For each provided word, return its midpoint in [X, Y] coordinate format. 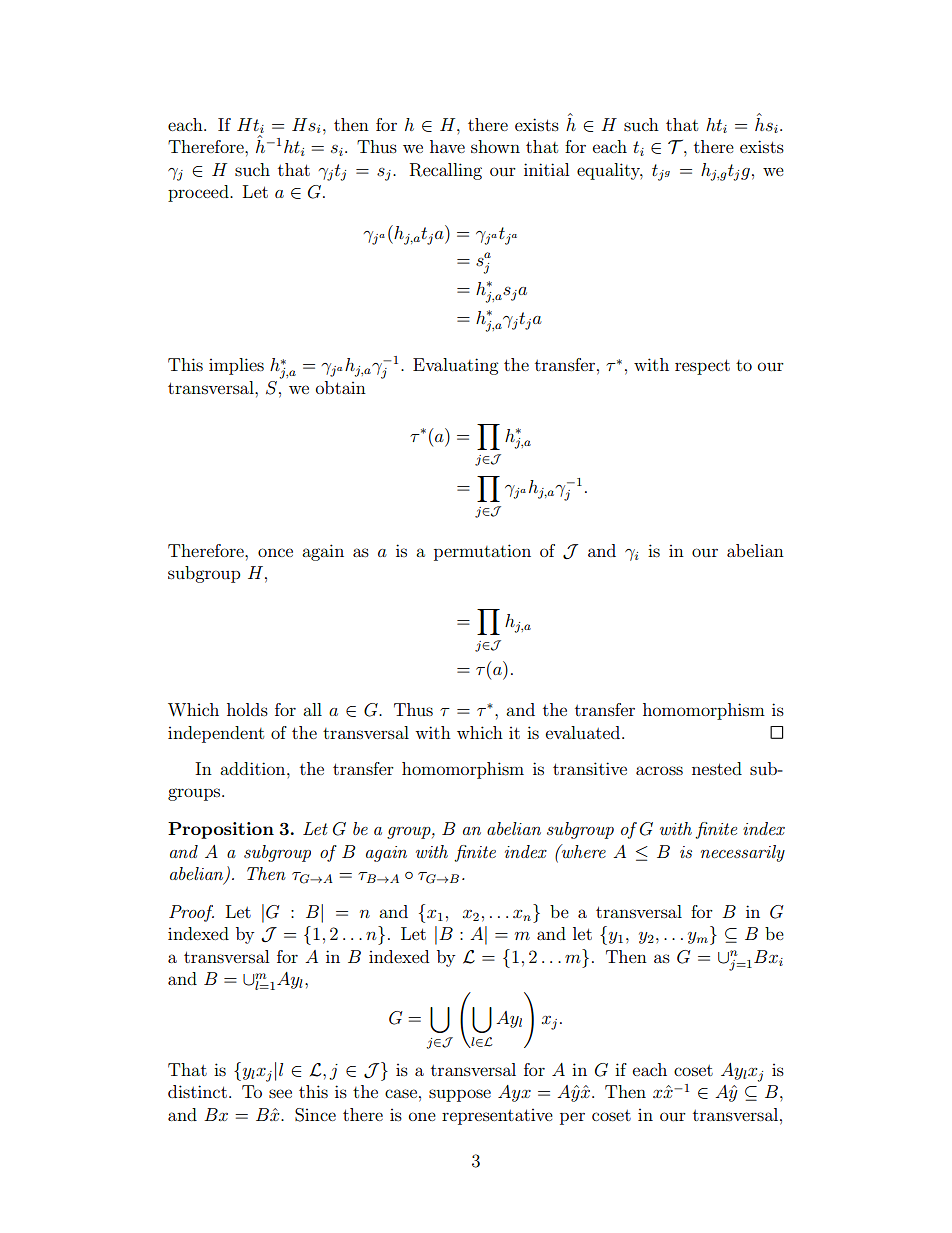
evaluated [584, 732]
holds [247, 709]
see [280, 1093]
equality [610, 171]
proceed [199, 193]
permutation [482, 552]
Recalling [446, 171]
